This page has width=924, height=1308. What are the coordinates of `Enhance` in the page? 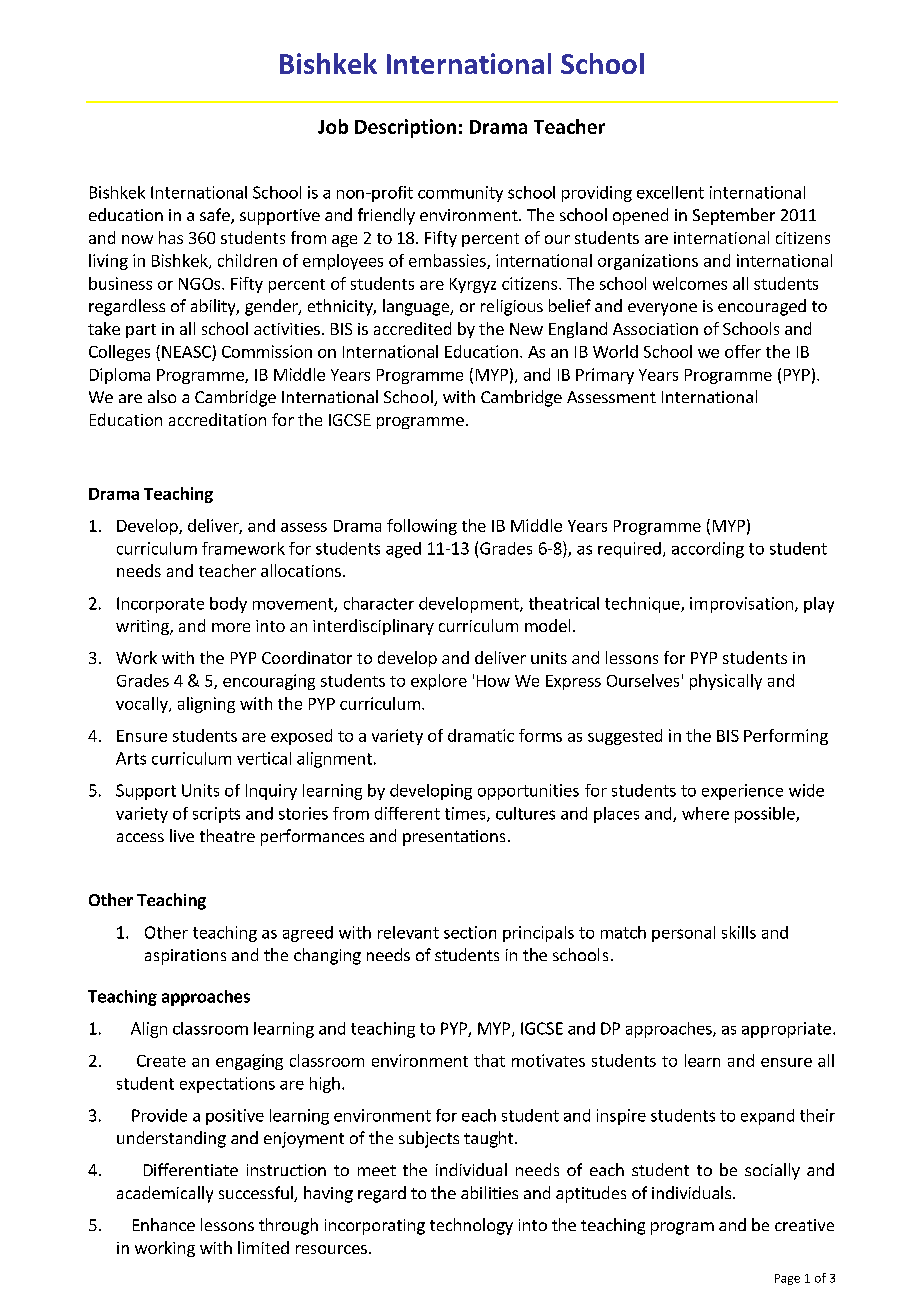 It's located at (164, 1224).
